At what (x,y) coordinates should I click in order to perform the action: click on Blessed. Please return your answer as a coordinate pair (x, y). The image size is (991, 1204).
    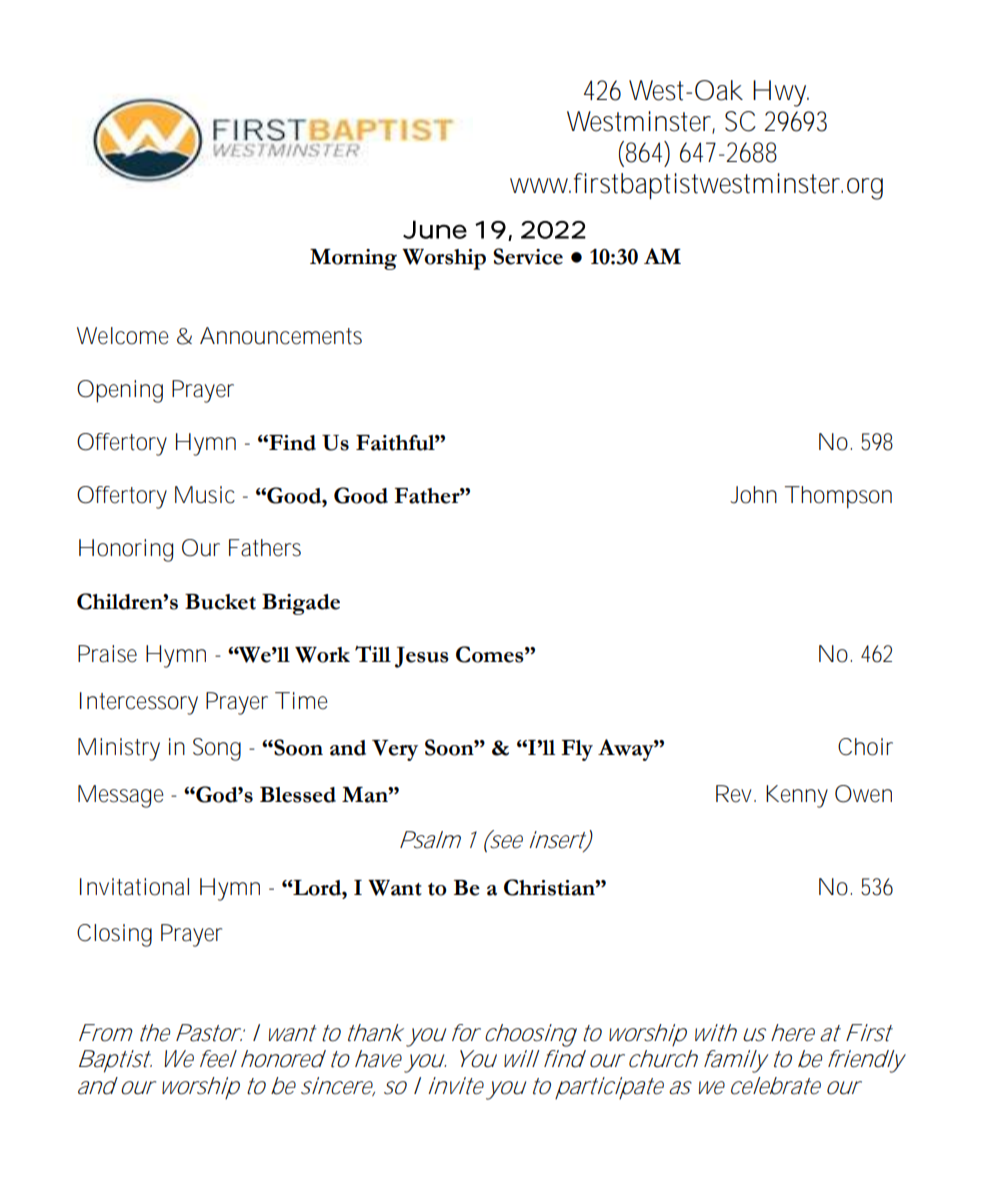
    Looking at the image, I should click on (298, 795).
